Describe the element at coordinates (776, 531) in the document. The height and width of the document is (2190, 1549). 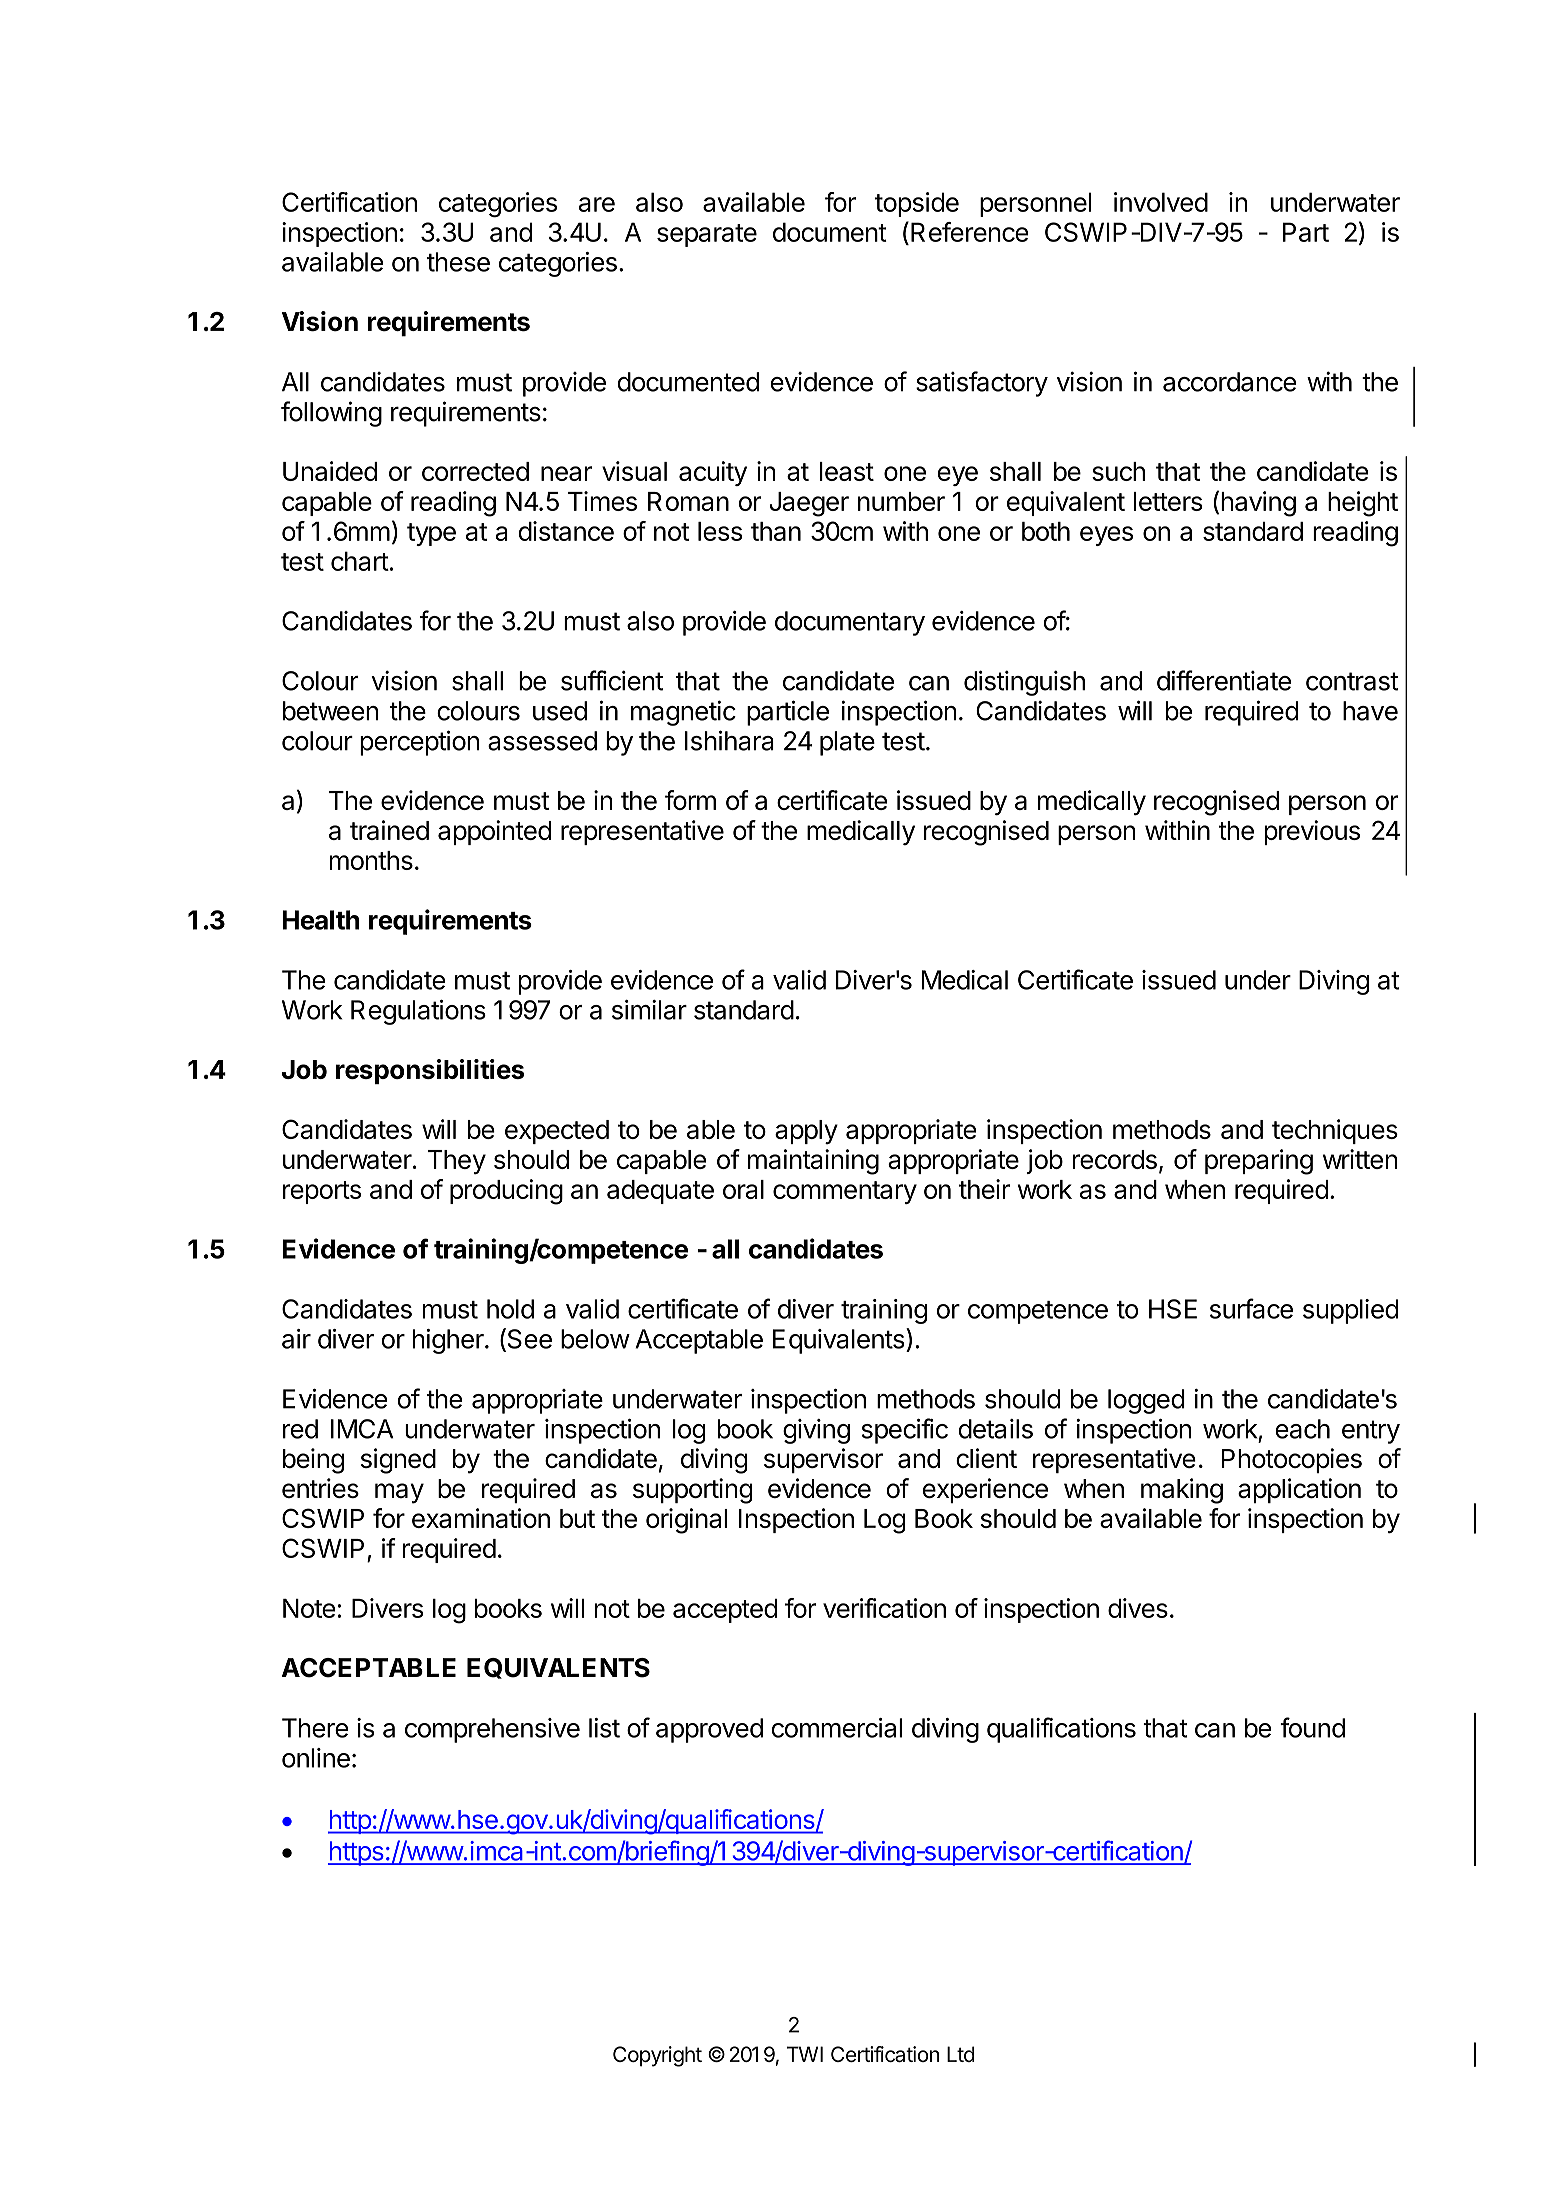
I see `than` at that location.
